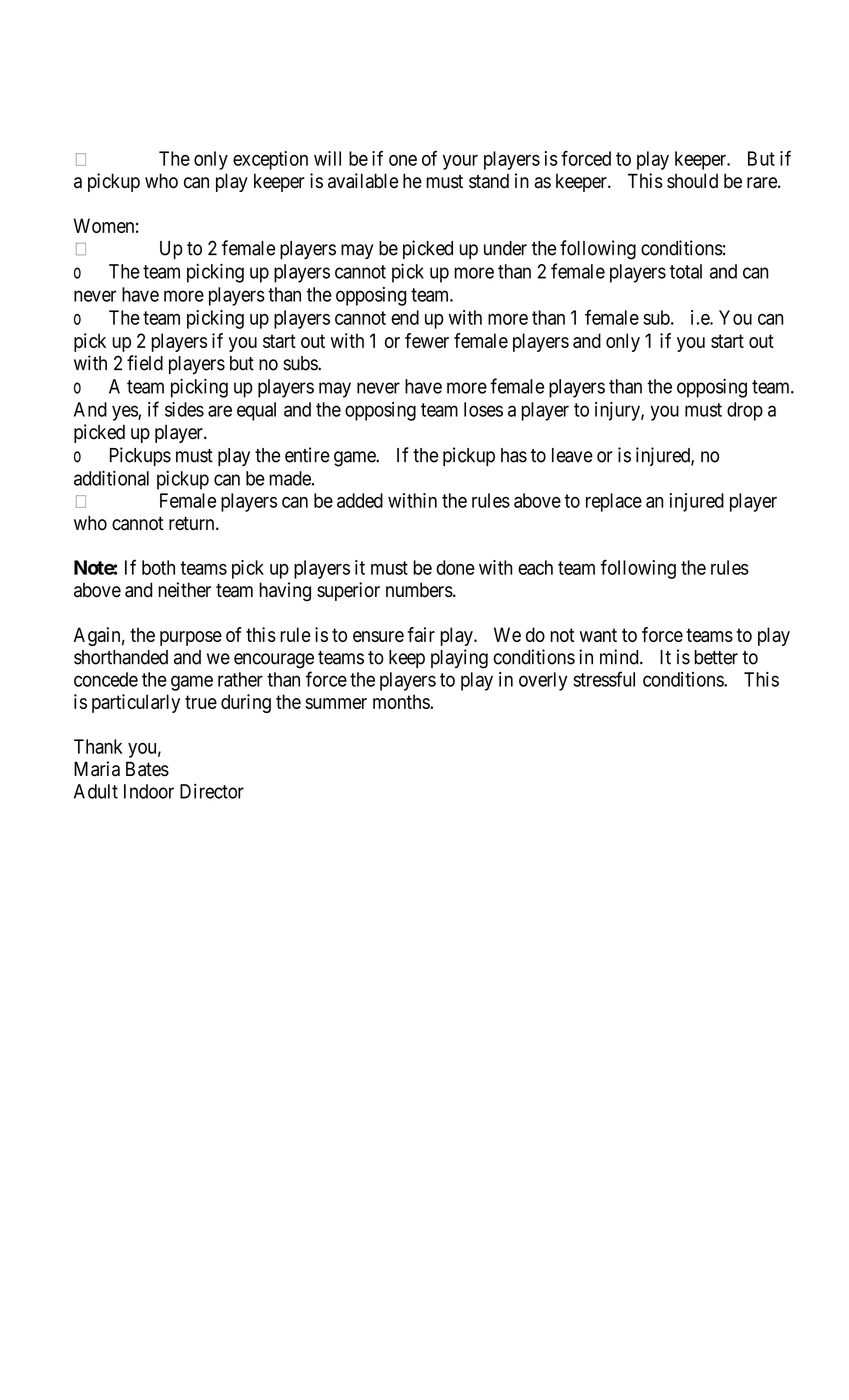 This document has height=1400, width=849. What do you see at coordinates (405, 317) in the document?
I see `end` at bounding box center [405, 317].
